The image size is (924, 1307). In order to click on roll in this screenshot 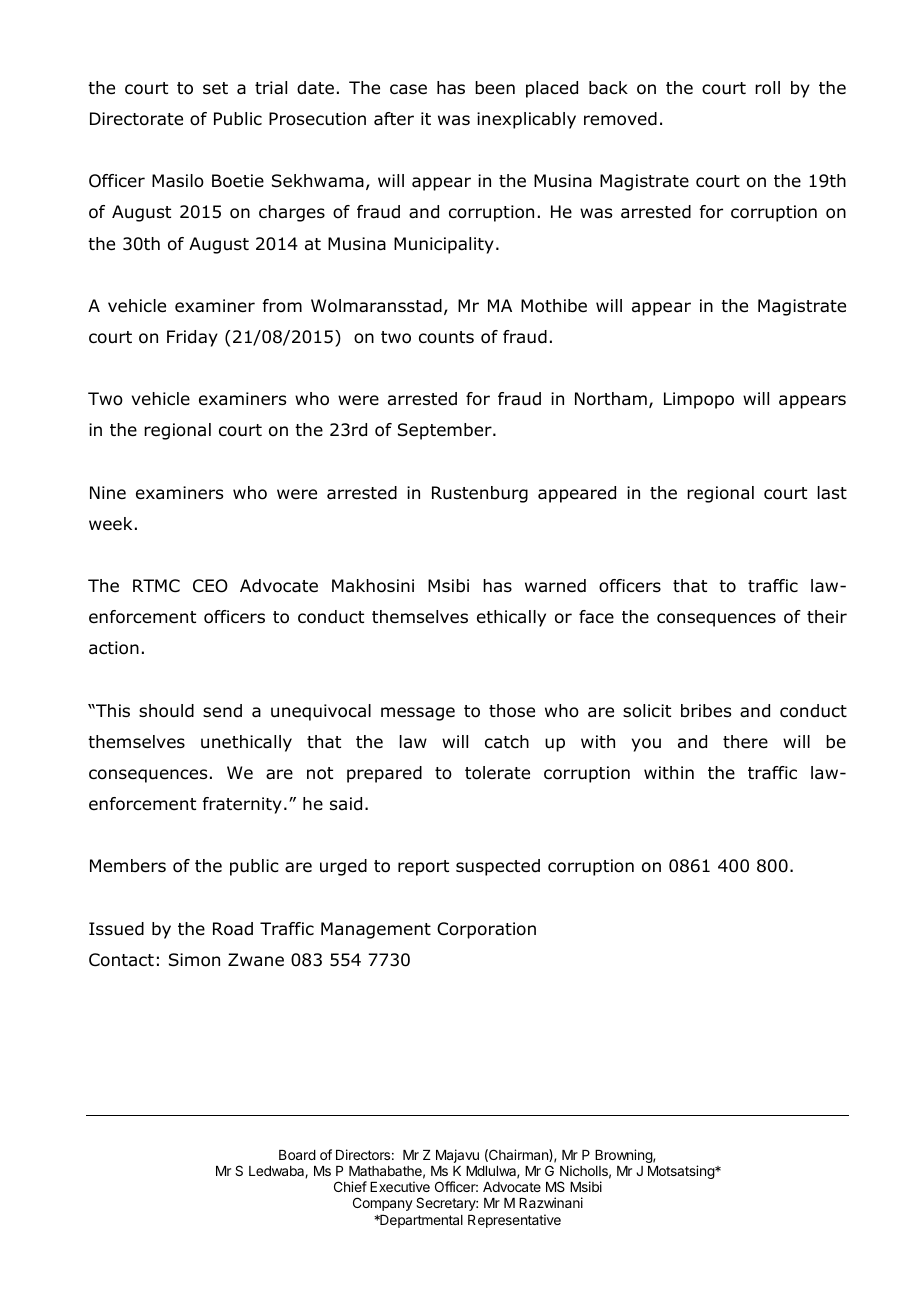, I will do `click(767, 88)`.
